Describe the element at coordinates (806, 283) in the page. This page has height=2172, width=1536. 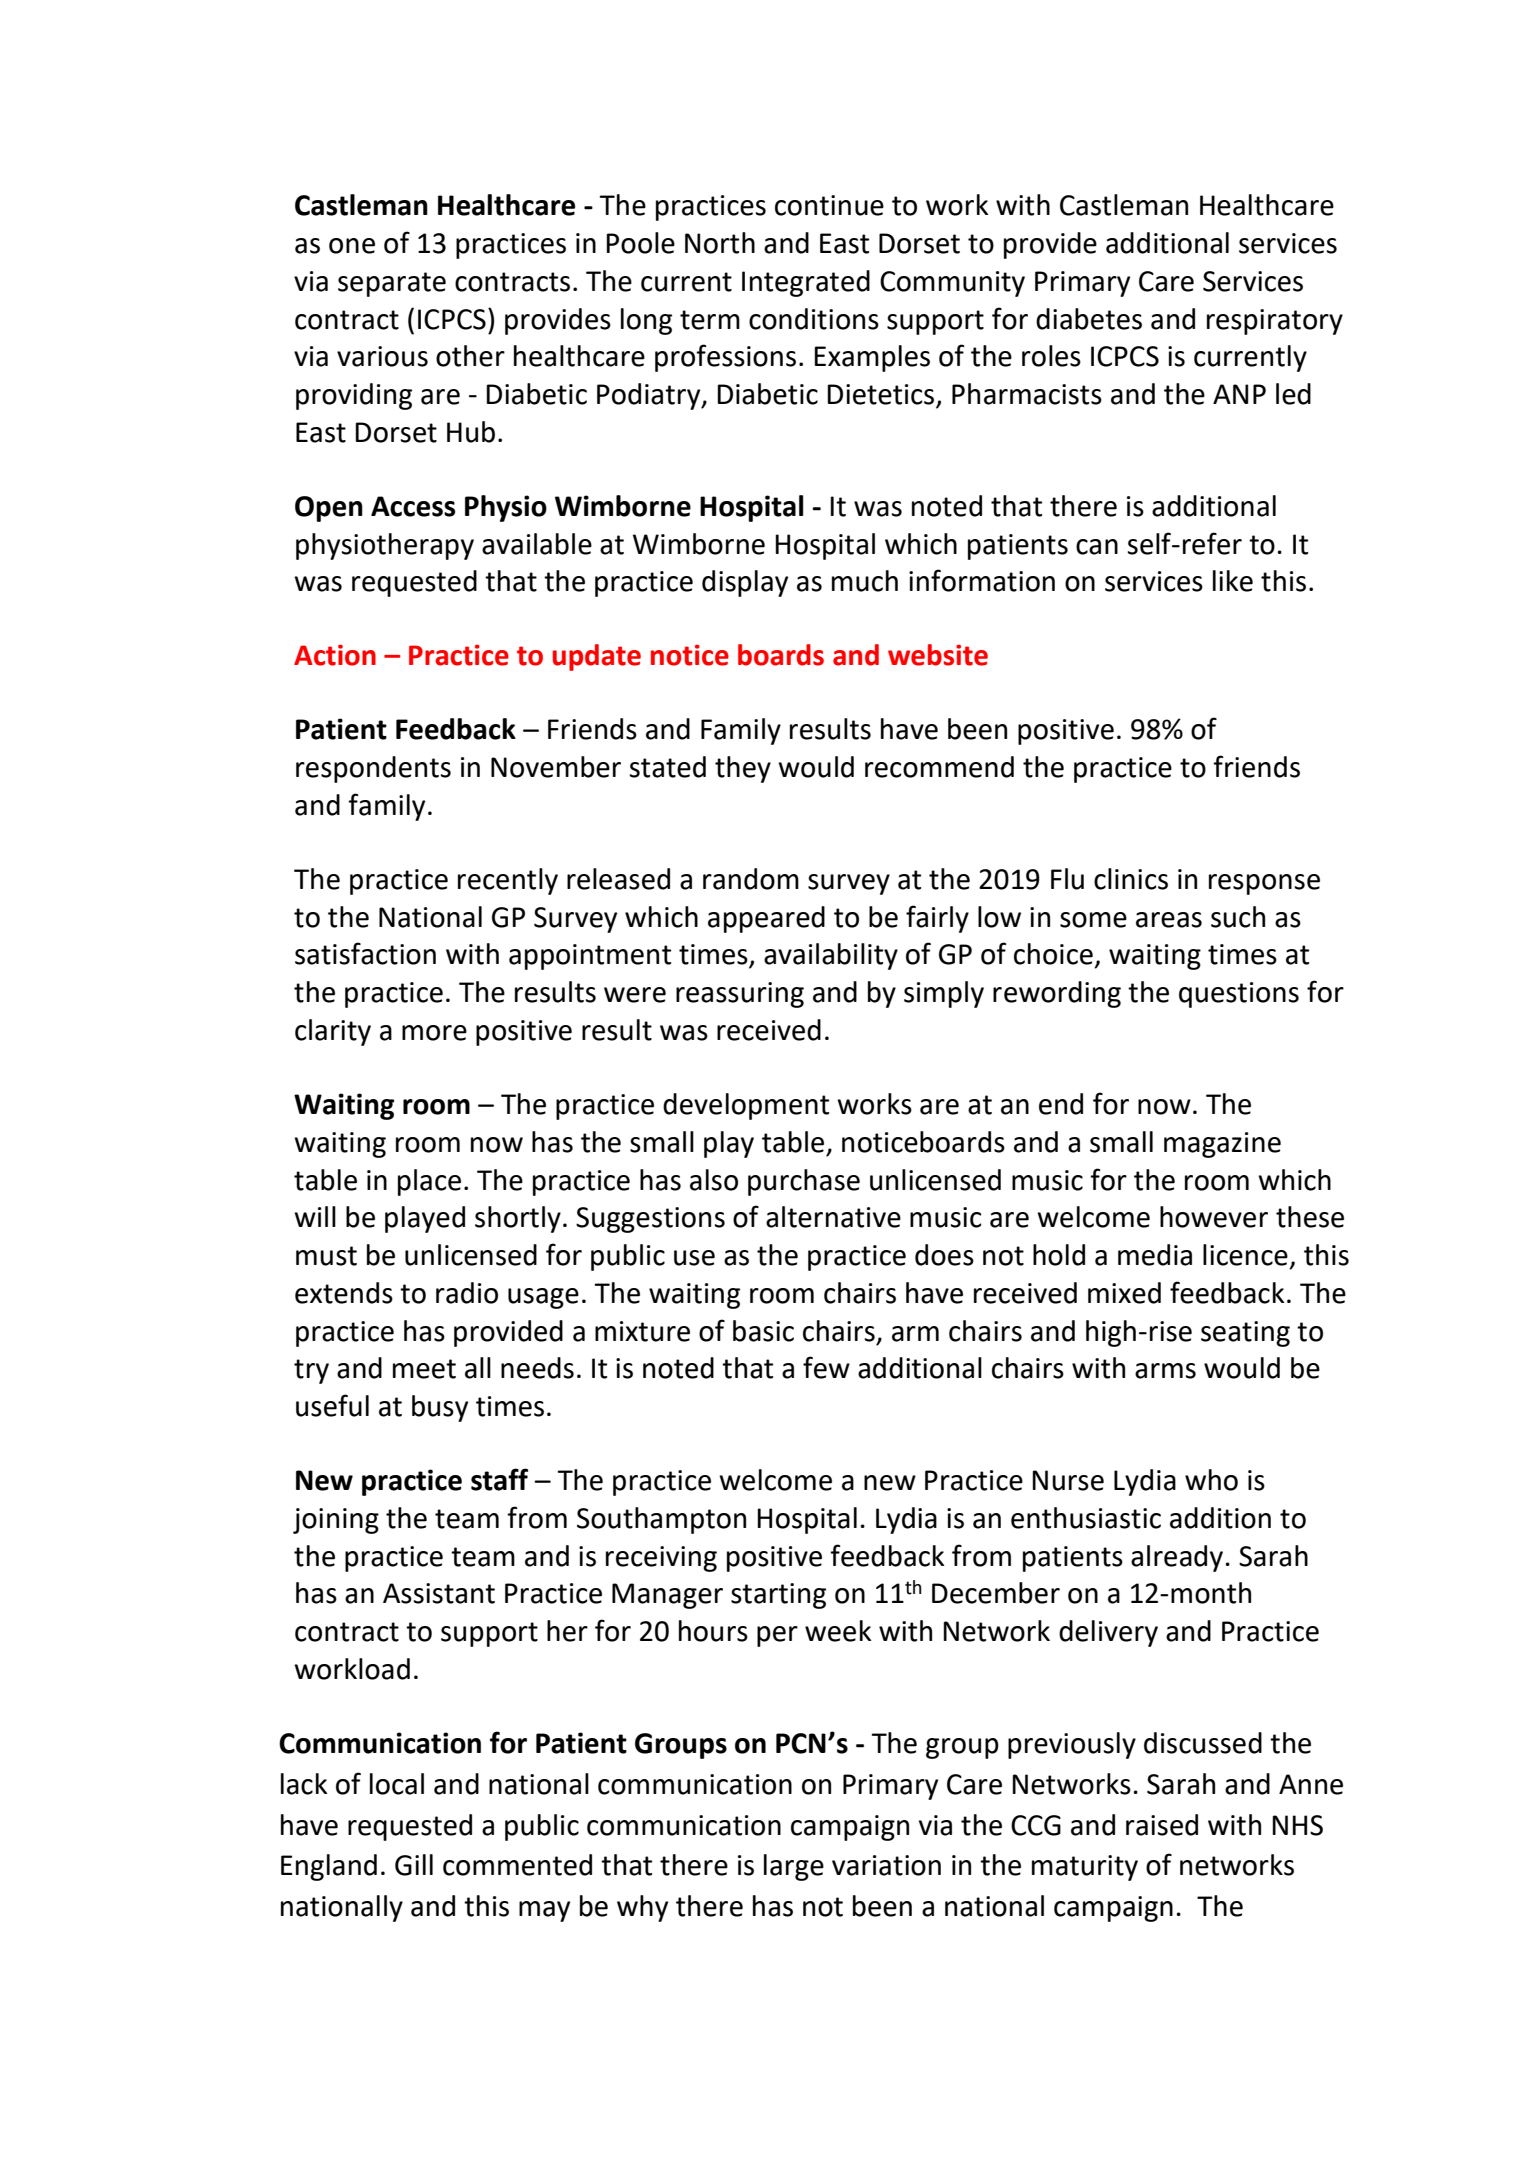
I see `Integrated` at that location.
